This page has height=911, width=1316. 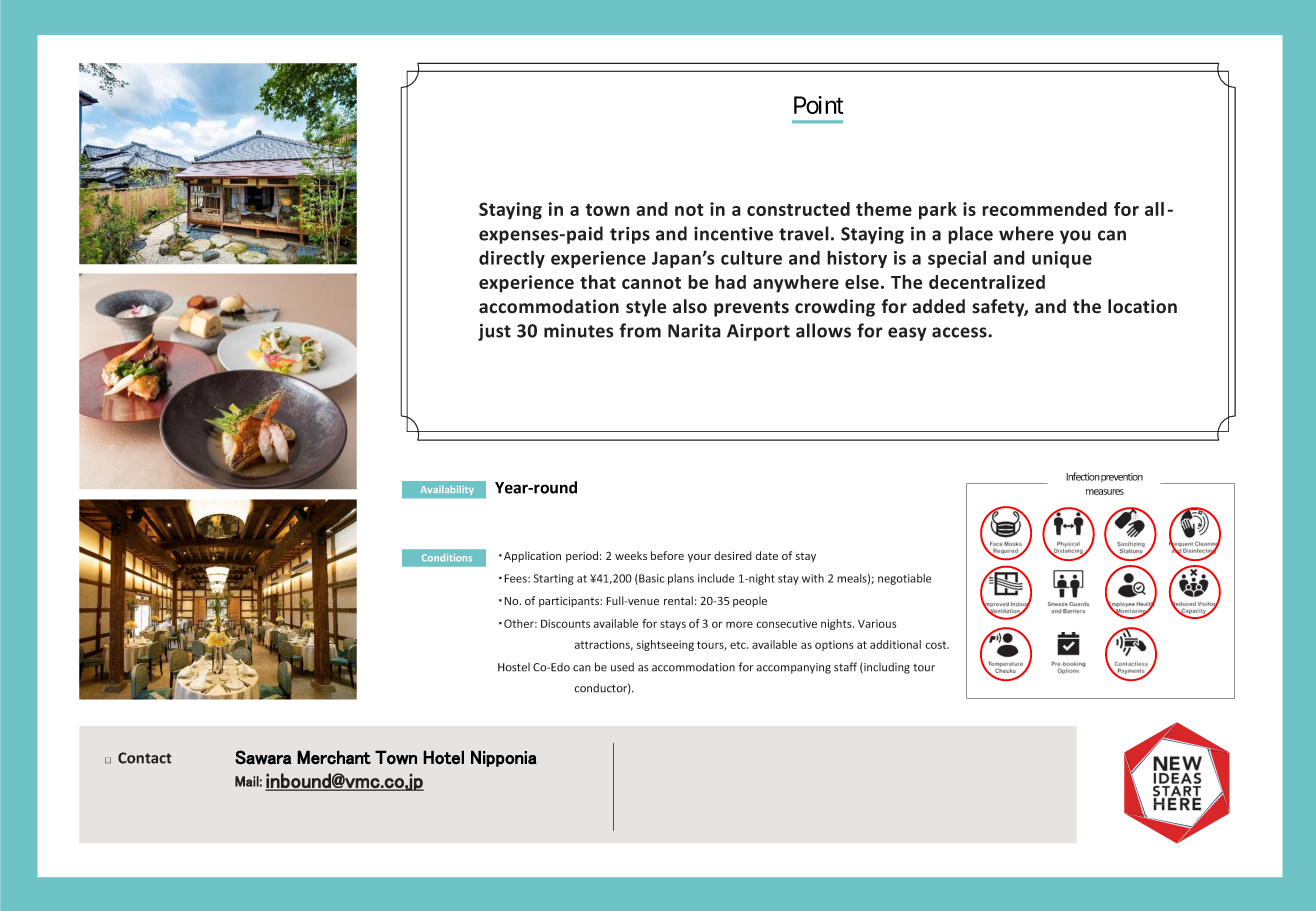 What do you see at coordinates (1044, 209) in the page?
I see `recommended` at bounding box center [1044, 209].
